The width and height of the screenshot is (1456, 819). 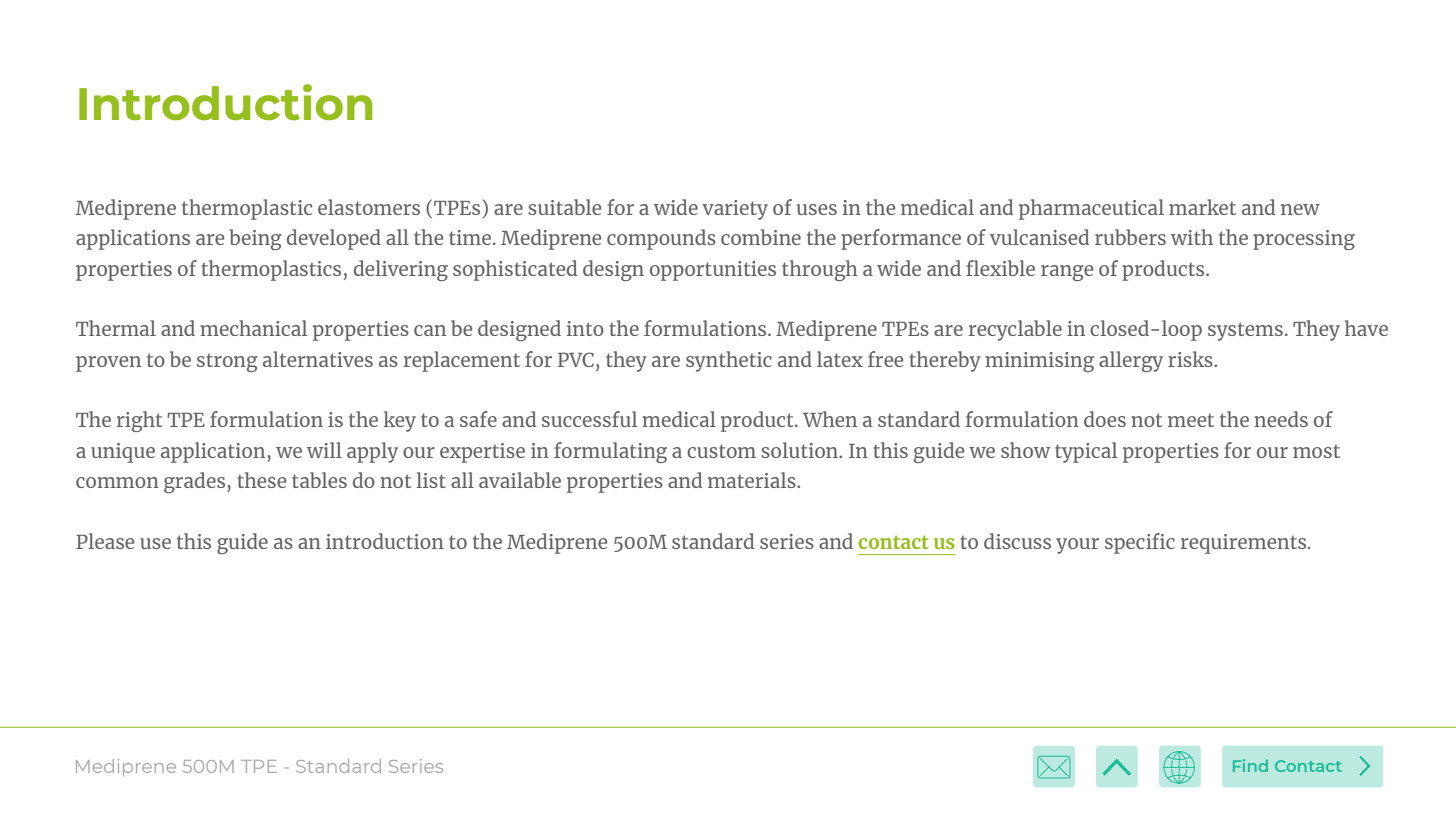 What do you see at coordinates (227, 362) in the screenshot?
I see `strong` at bounding box center [227, 362].
